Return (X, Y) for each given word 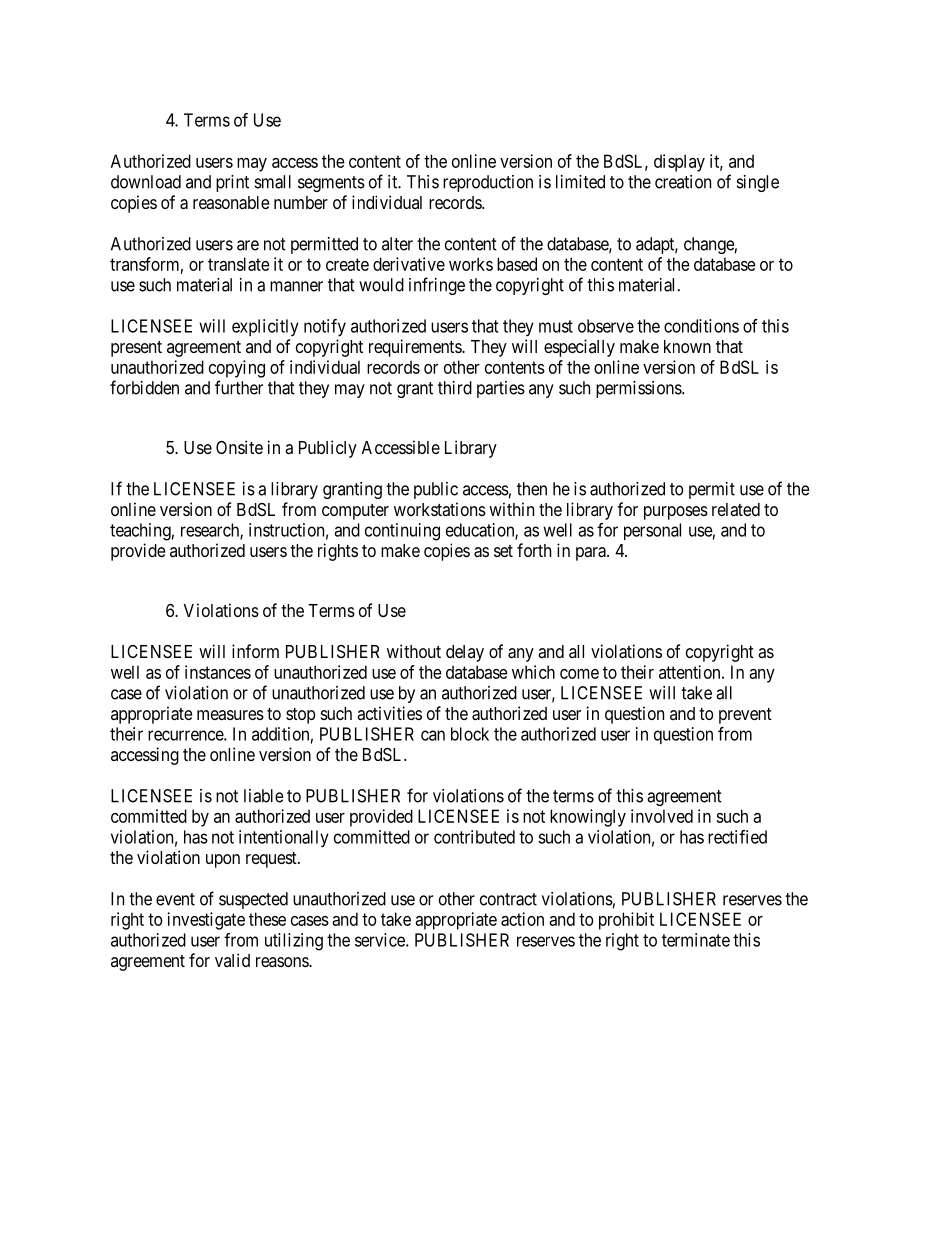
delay (465, 653)
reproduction (488, 183)
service (381, 940)
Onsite (239, 447)
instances (218, 672)
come (579, 674)
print (232, 183)
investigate (206, 921)
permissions (639, 389)
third (455, 388)
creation (683, 182)
